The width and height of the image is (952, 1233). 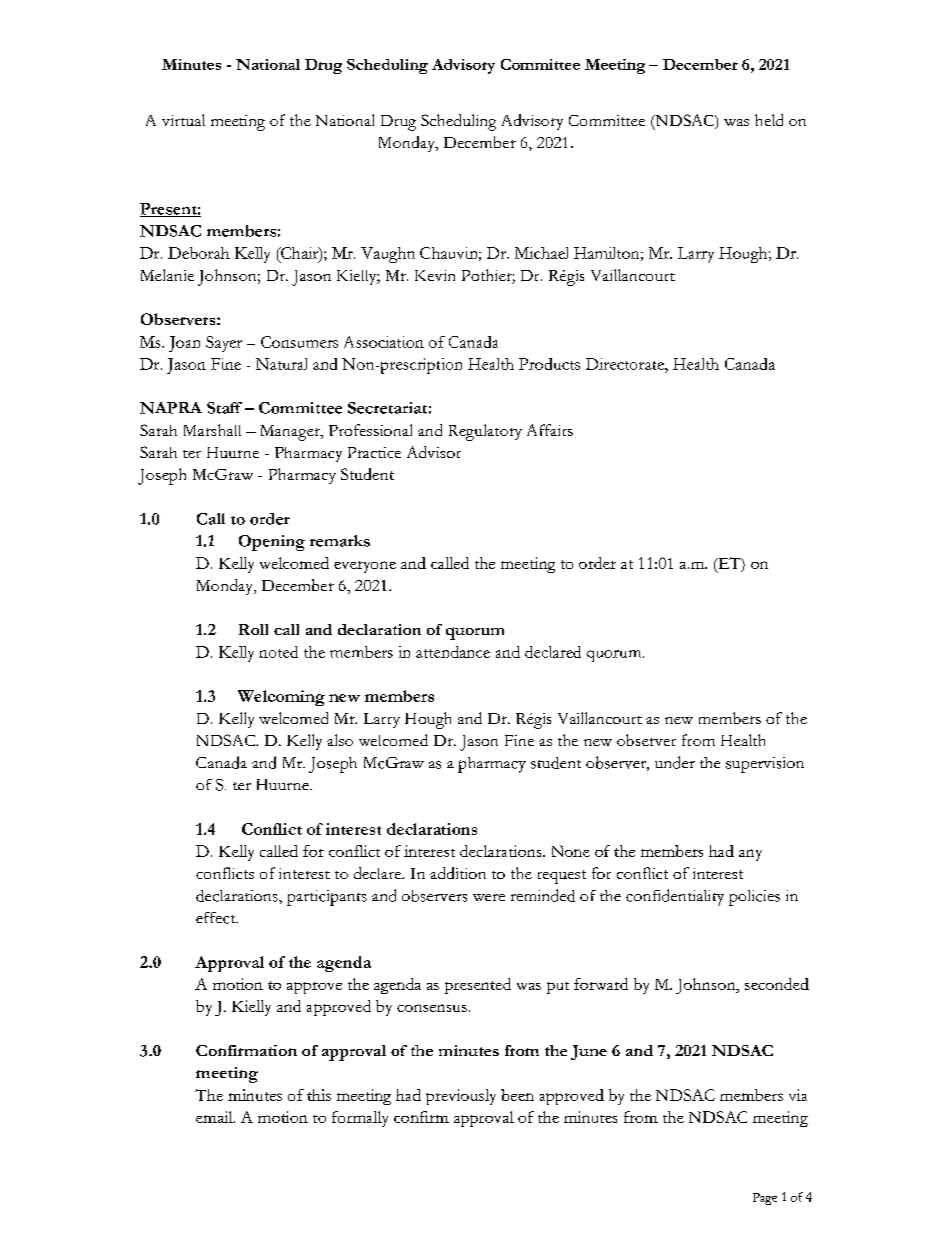 I want to click on attendance, so click(x=453, y=652).
